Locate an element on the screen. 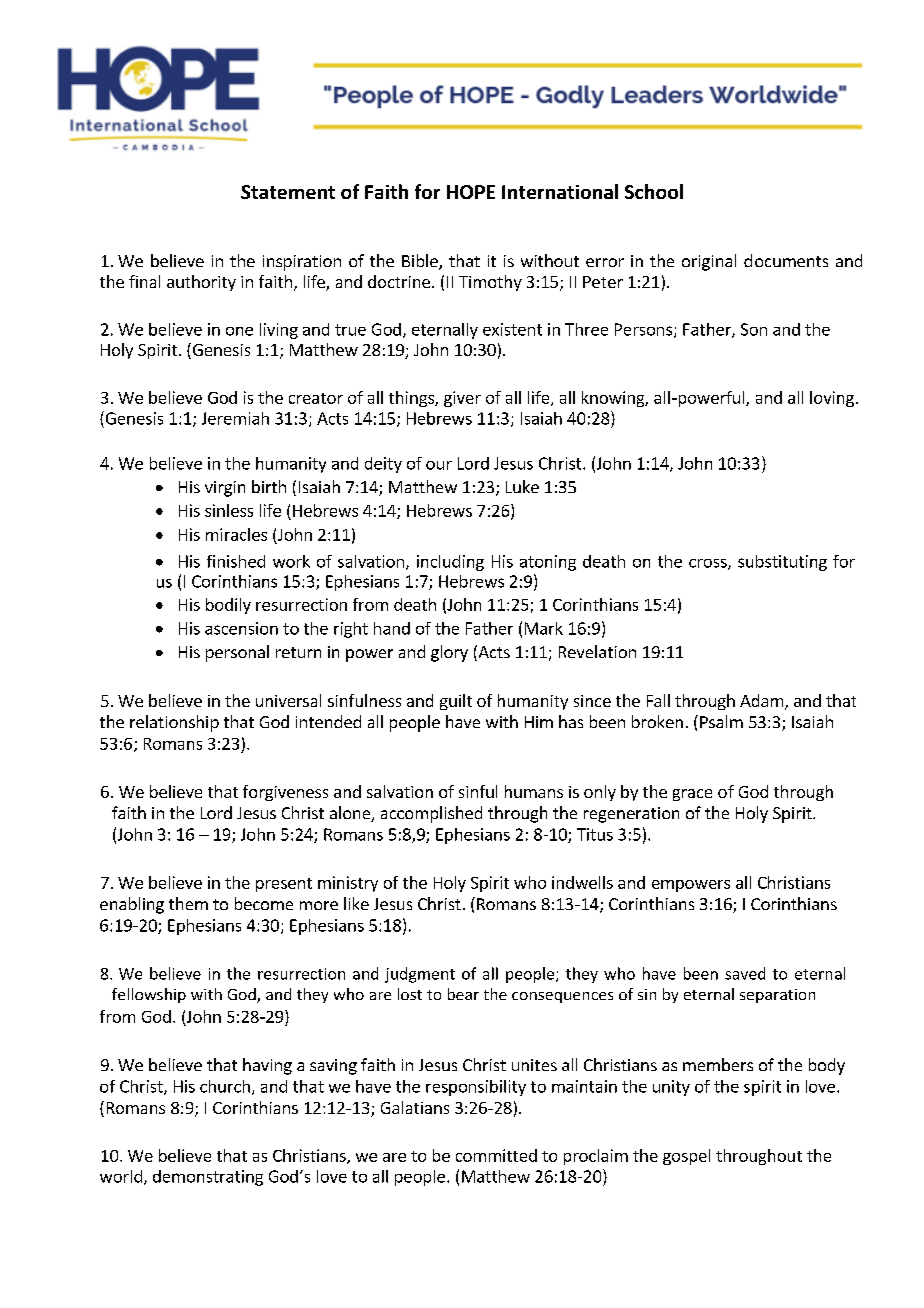 The height and width of the screenshot is (1308, 924). HOPE is located at coordinates (471, 192).
